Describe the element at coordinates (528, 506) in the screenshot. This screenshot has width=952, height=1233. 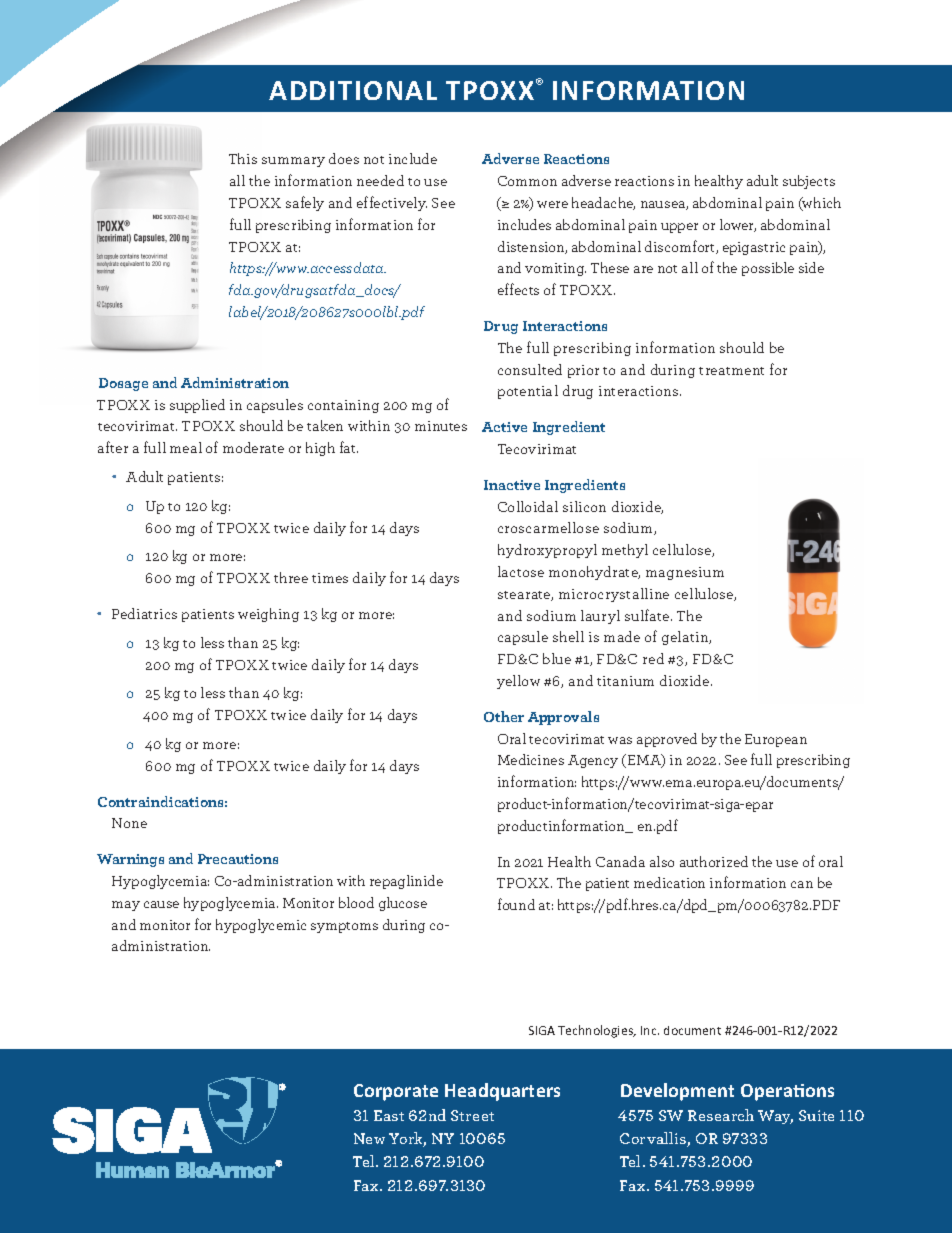
I see `Colloidal` at that location.
